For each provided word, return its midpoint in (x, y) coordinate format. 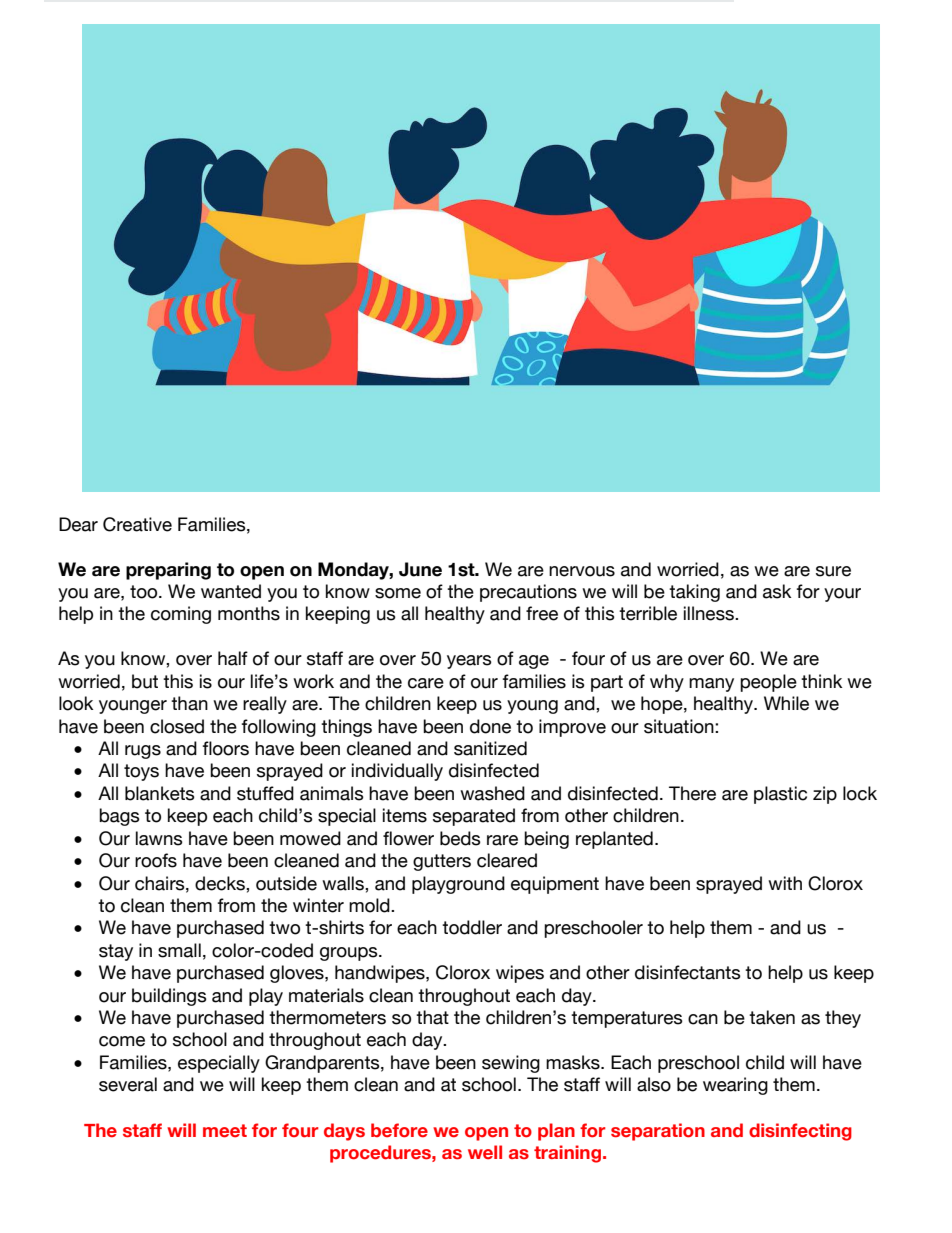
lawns (159, 838)
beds (460, 838)
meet (225, 1131)
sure (833, 571)
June (420, 569)
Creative (137, 524)
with (785, 883)
